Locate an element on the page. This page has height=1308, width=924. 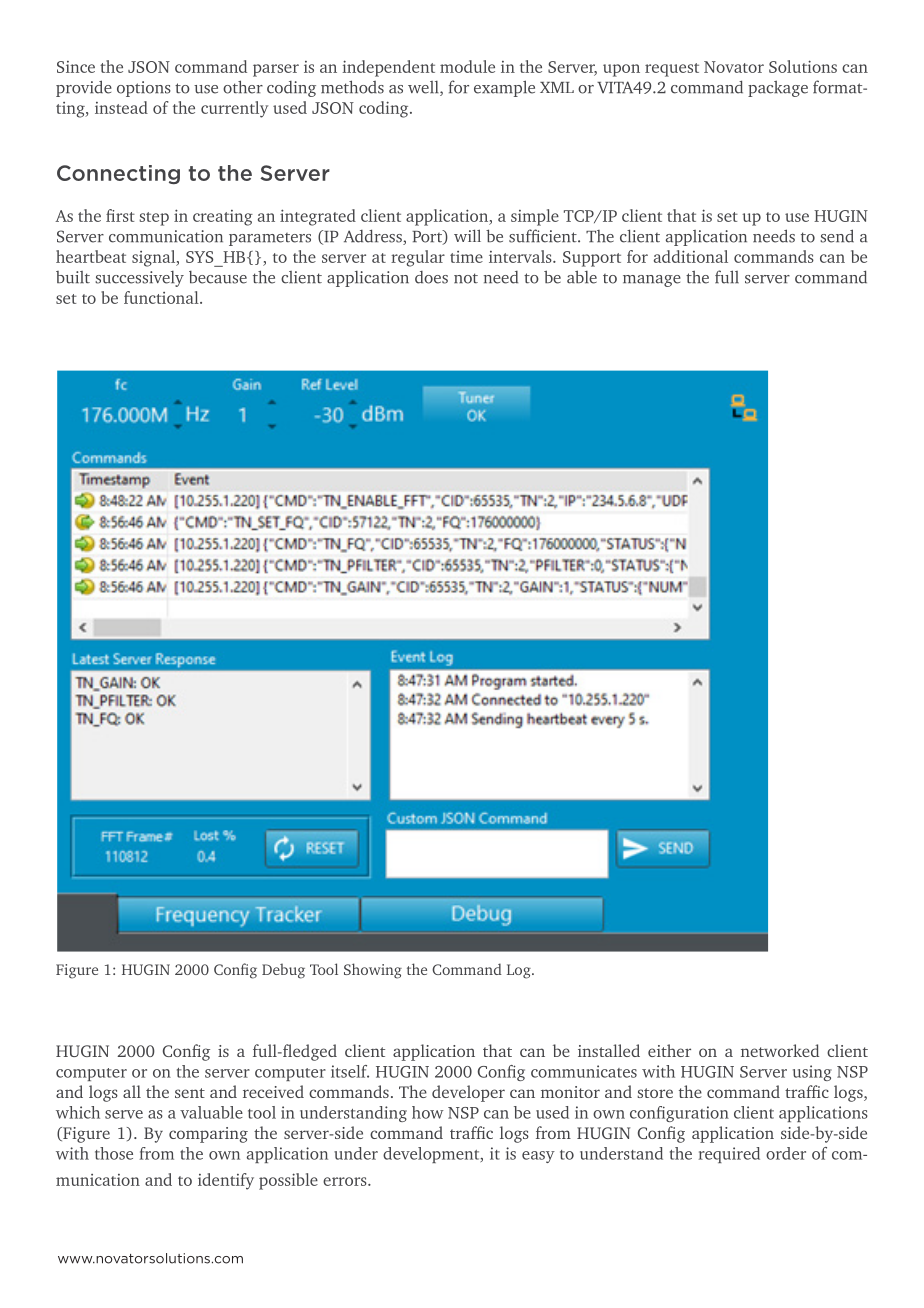
package is located at coordinates (778, 88).
